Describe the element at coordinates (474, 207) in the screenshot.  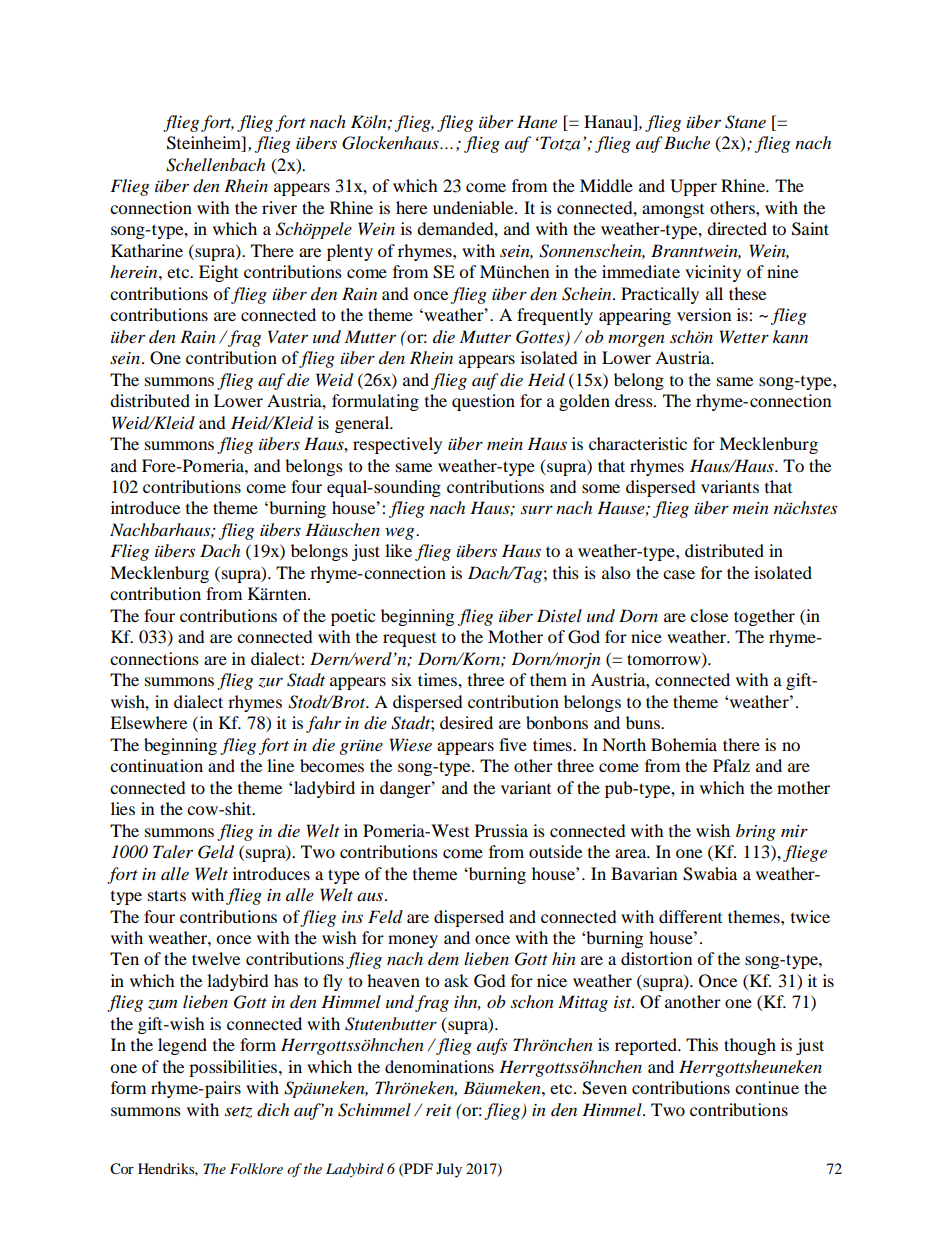
I see `undeniable` at that location.
